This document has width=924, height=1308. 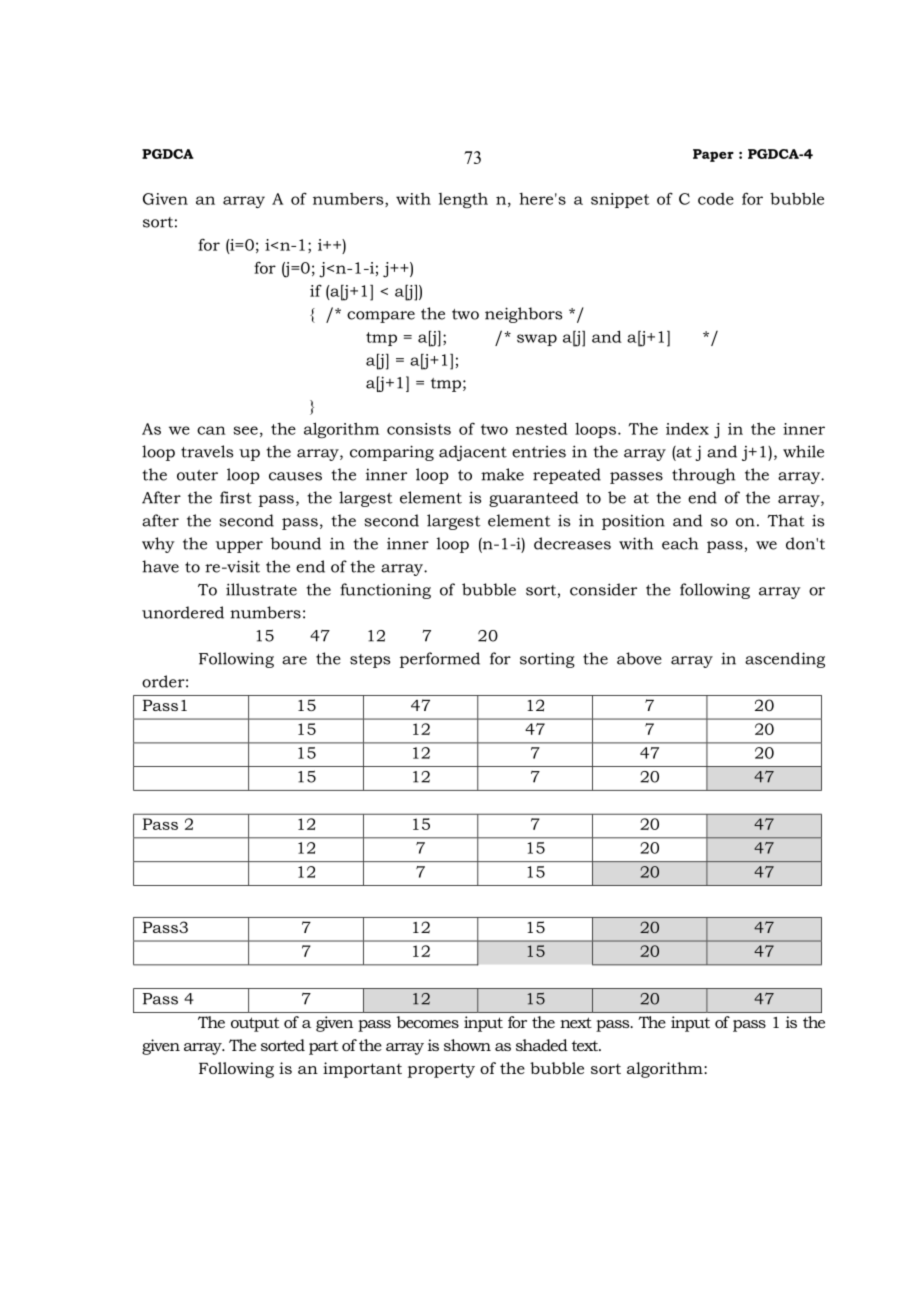 What do you see at coordinates (785, 660) in the document?
I see `ascending` at bounding box center [785, 660].
